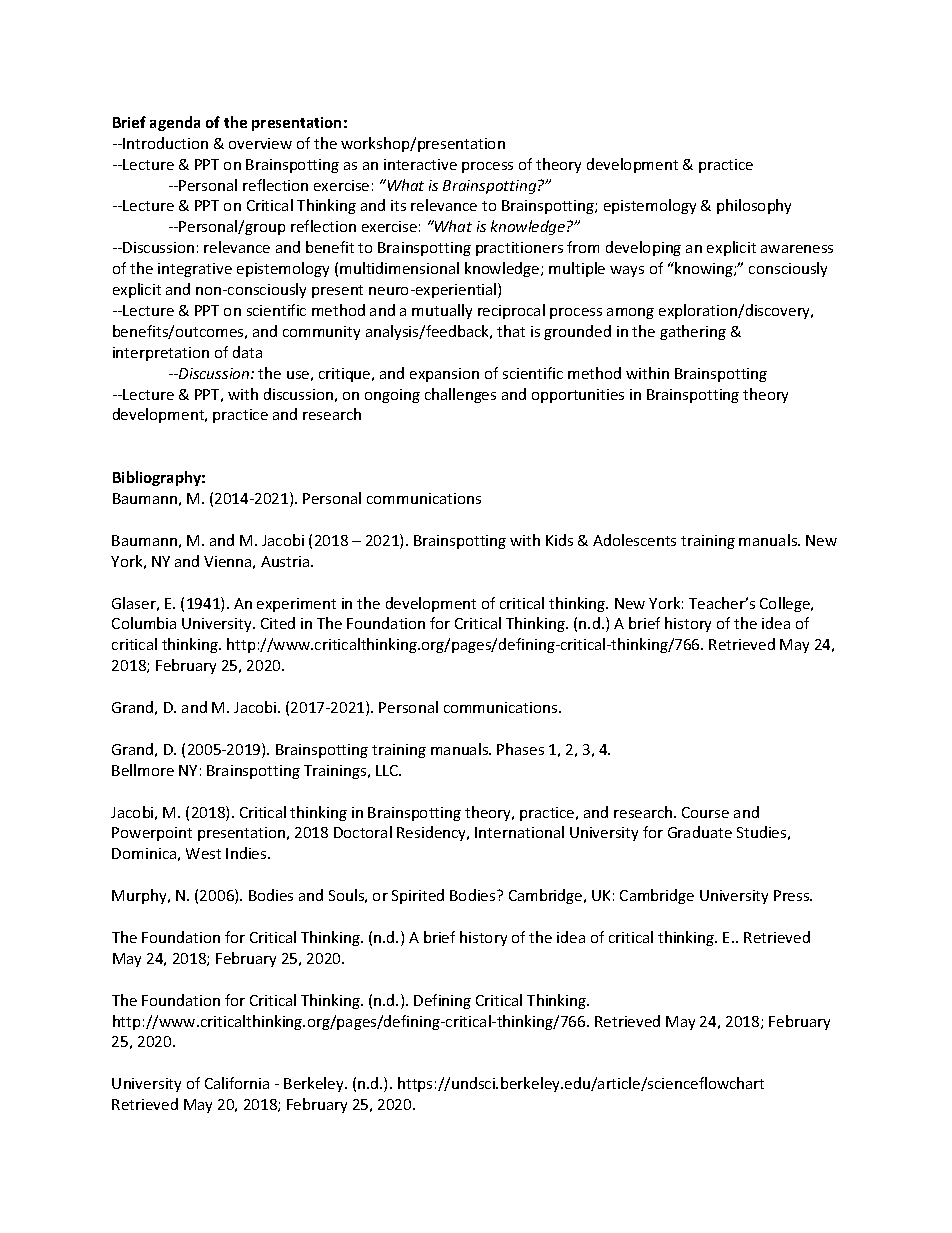  Describe the element at coordinates (754, 206) in the screenshot. I see `philosophy` at that location.
